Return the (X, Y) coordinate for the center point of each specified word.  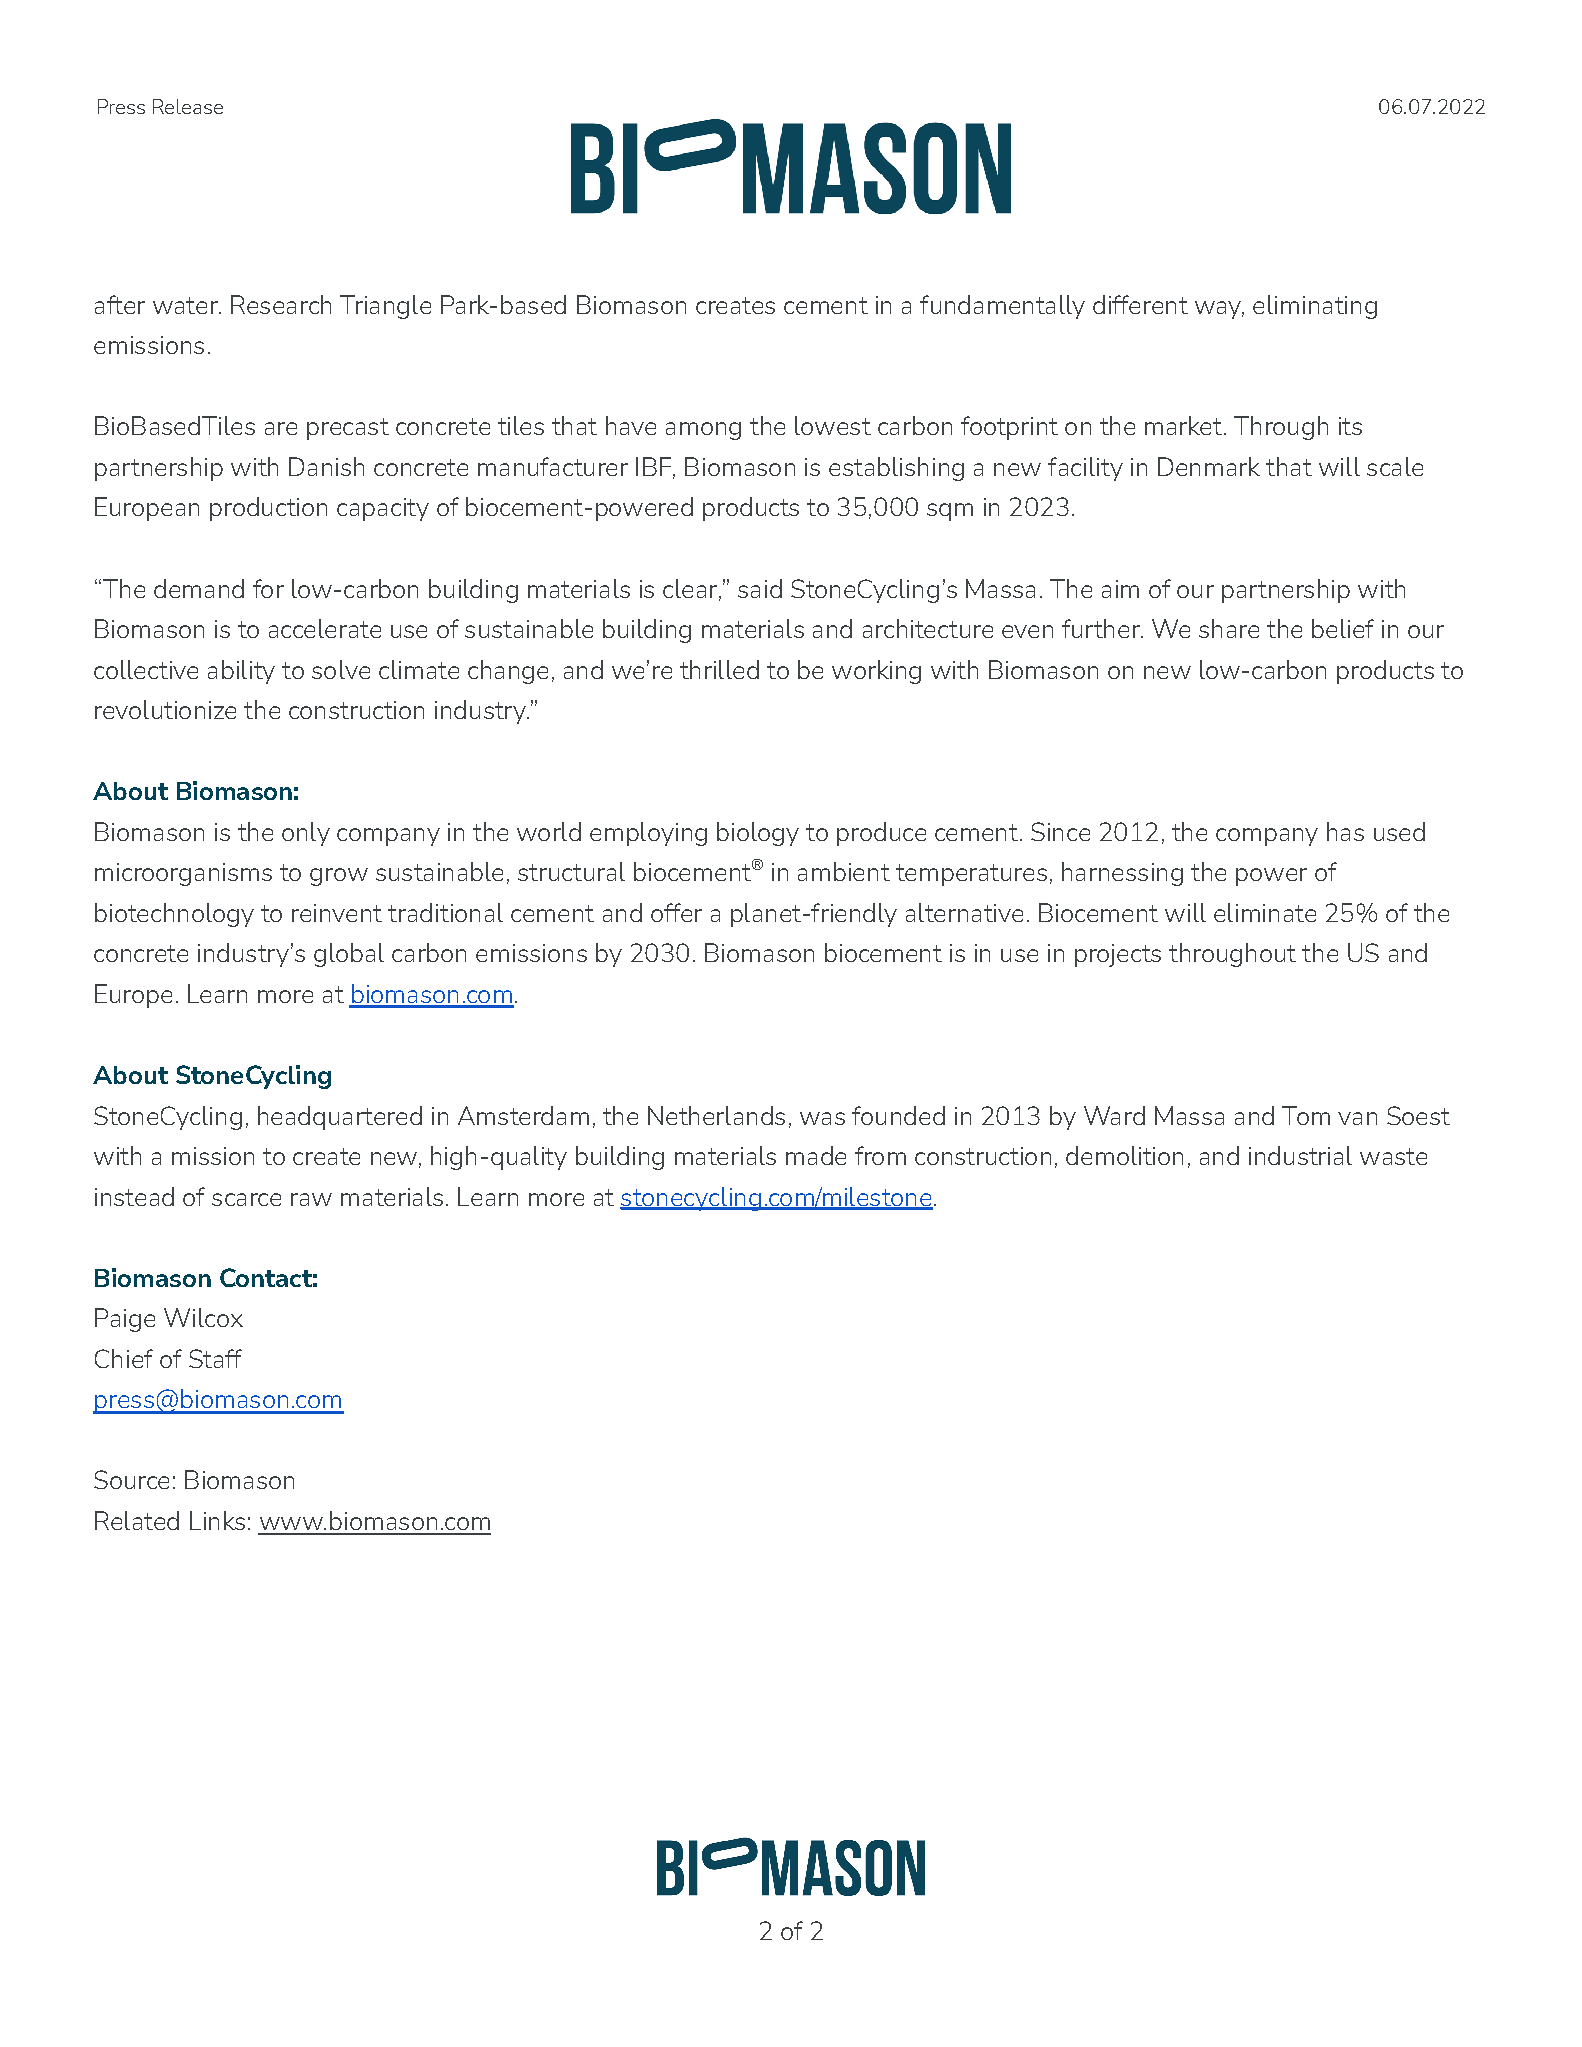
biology (758, 834)
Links (217, 1520)
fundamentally (1002, 307)
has (1345, 831)
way (1219, 310)
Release (188, 106)
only (306, 834)
